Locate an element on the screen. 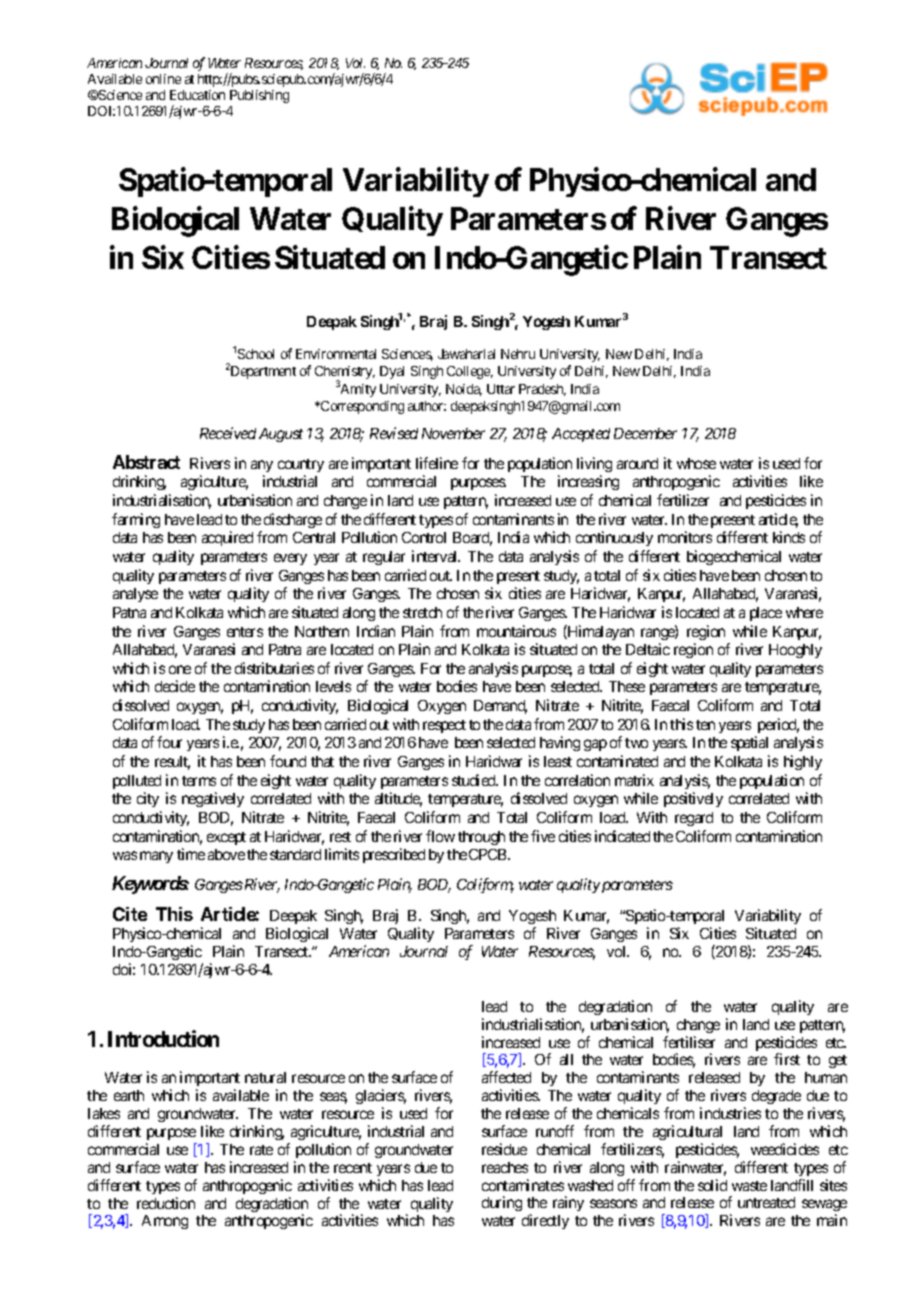 The image size is (924, 1308). Nehru is located at coordinates (518, 354).
